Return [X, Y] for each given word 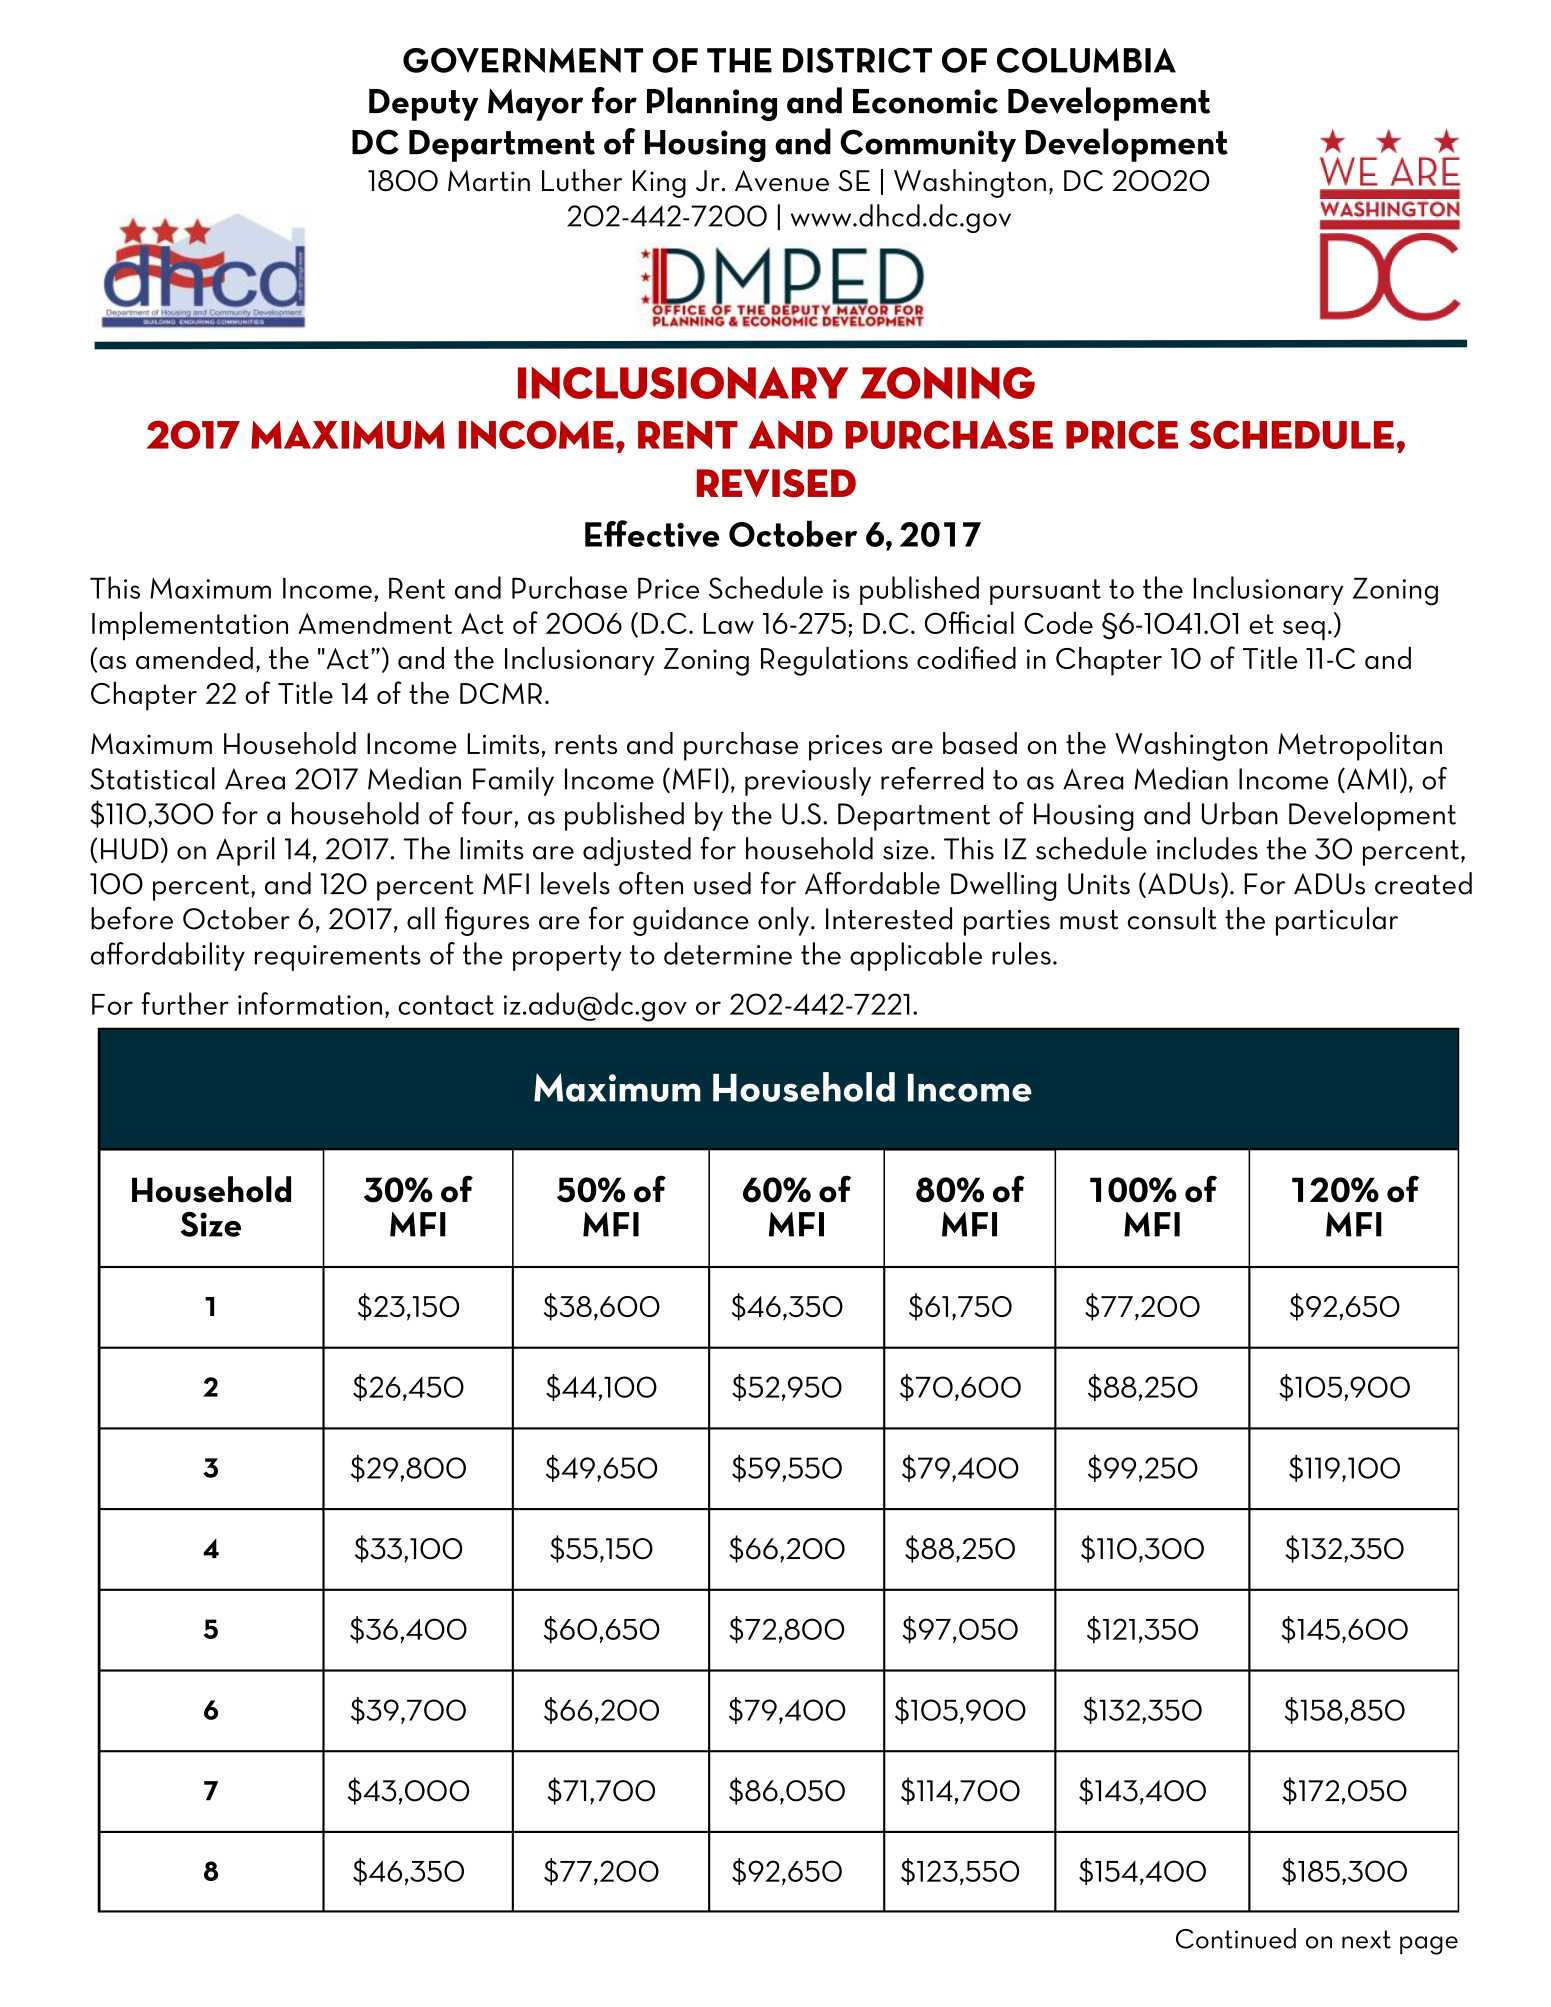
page [1429, 1945]
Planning [712, 104]
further [185, 1003]
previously [808, 781]
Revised [776, 483]
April [245, 851]
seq [1304, 631]
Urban [1240, 813]
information [310, 1003]
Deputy [424, 105]
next [1366, 1939]
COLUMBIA [1086, 60]
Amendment [375, 622]
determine [728, 953]
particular [1337, 921]
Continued [1236, 1938]
